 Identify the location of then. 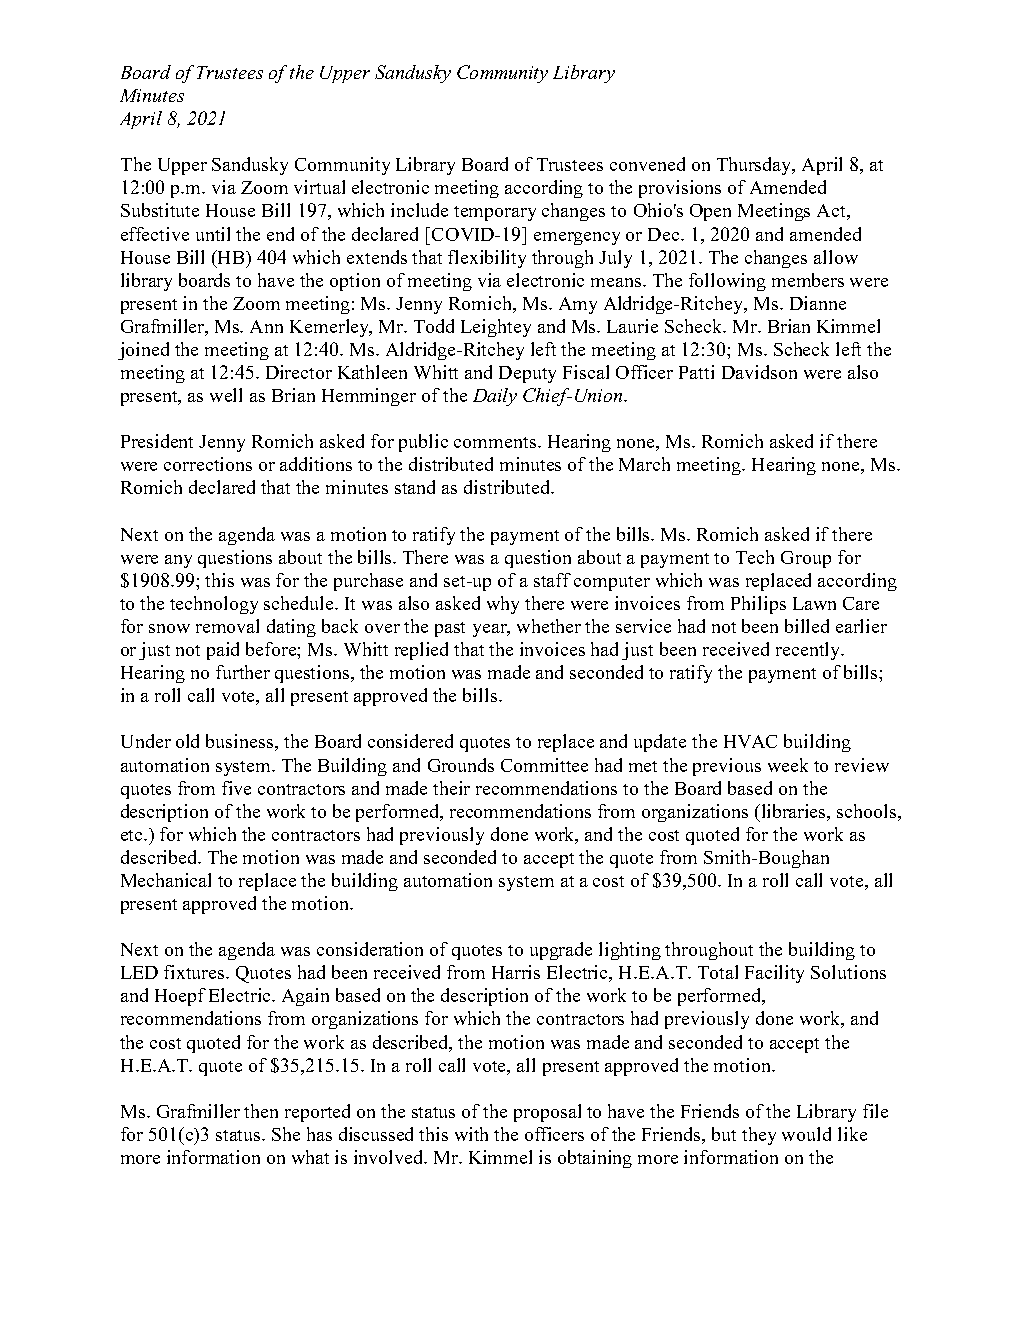
(261, 1111).
